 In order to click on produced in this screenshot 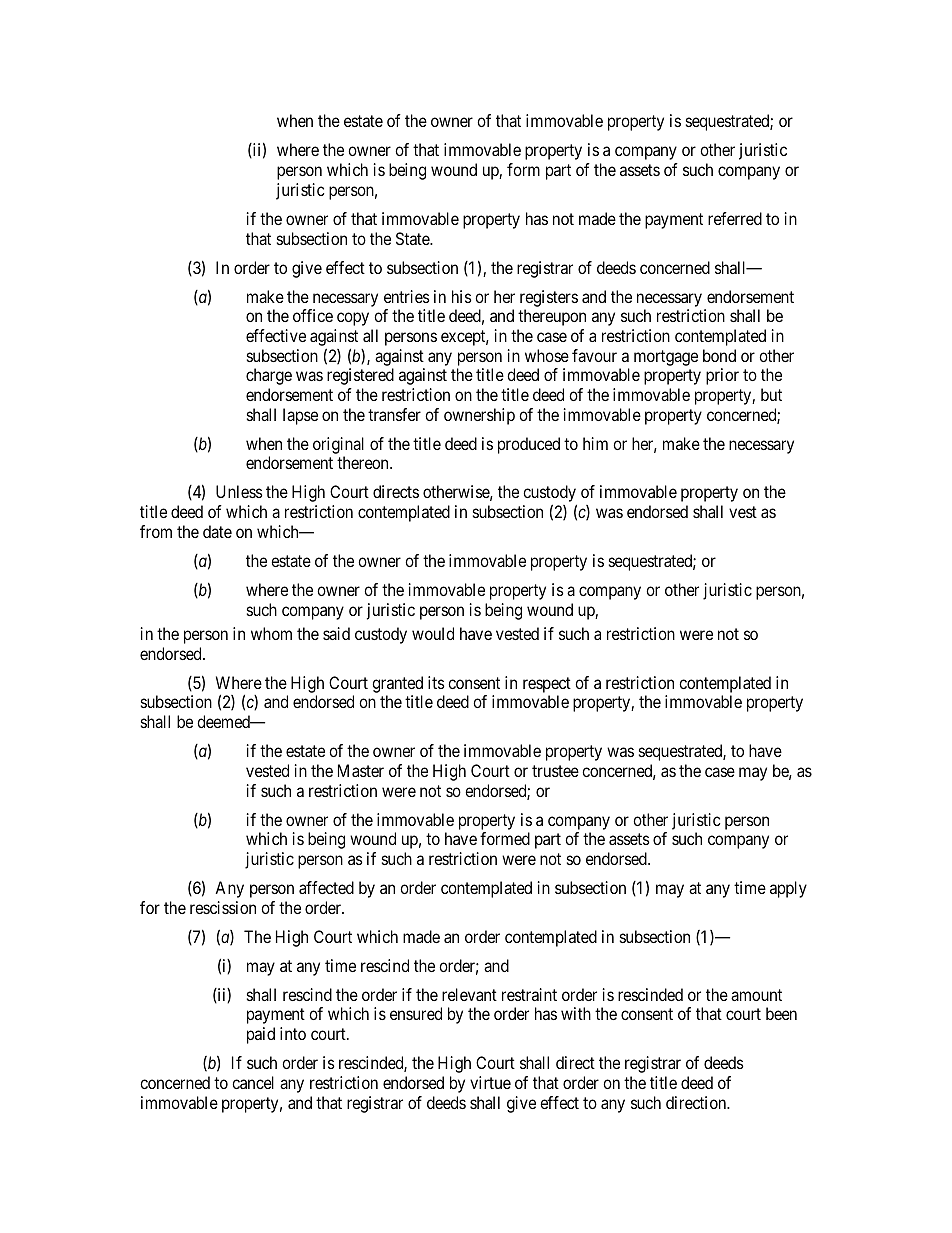, I will do `click(529, 445)`.
